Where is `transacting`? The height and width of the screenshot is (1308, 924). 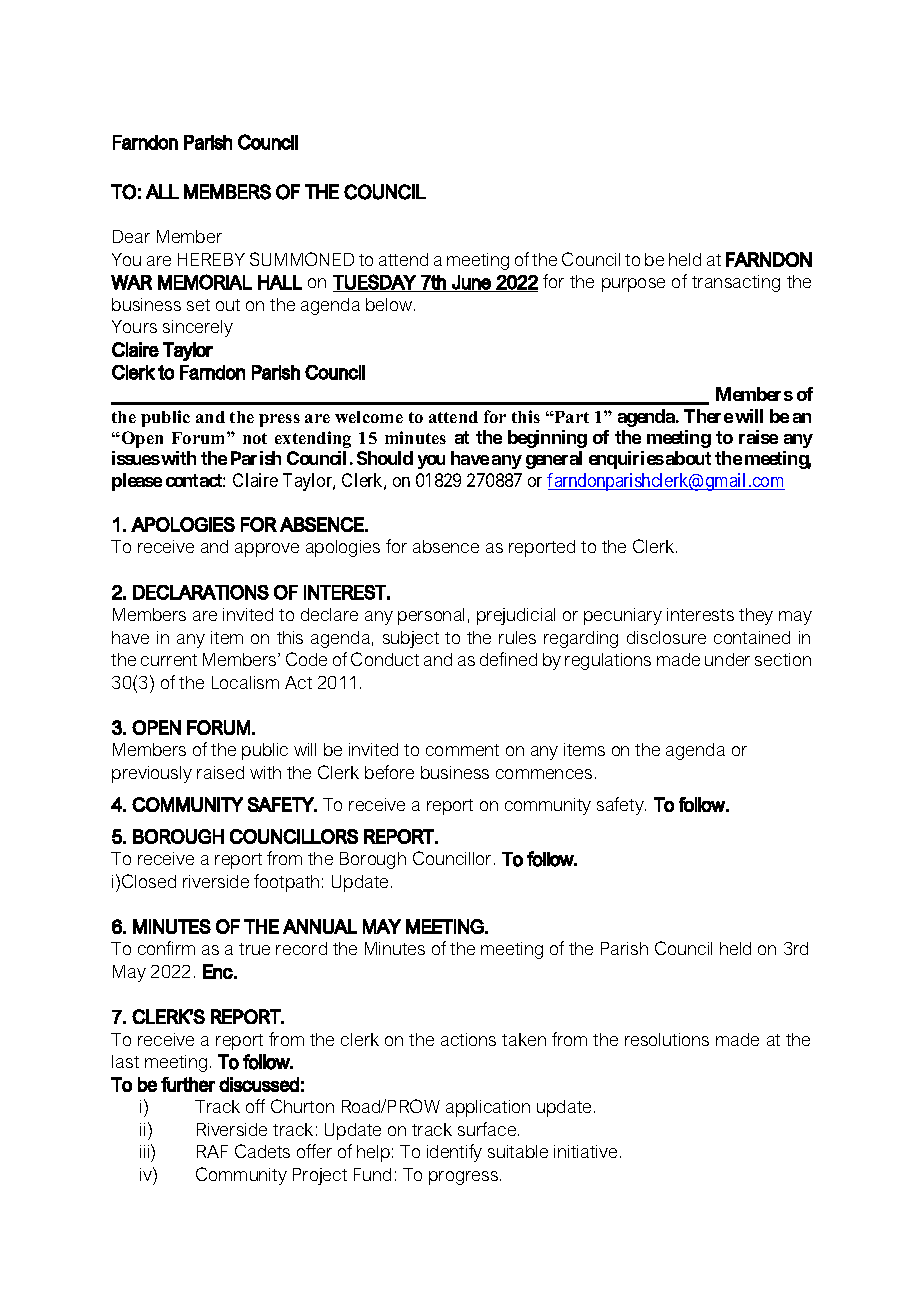 transacting is located at coordinates (736, 283).
